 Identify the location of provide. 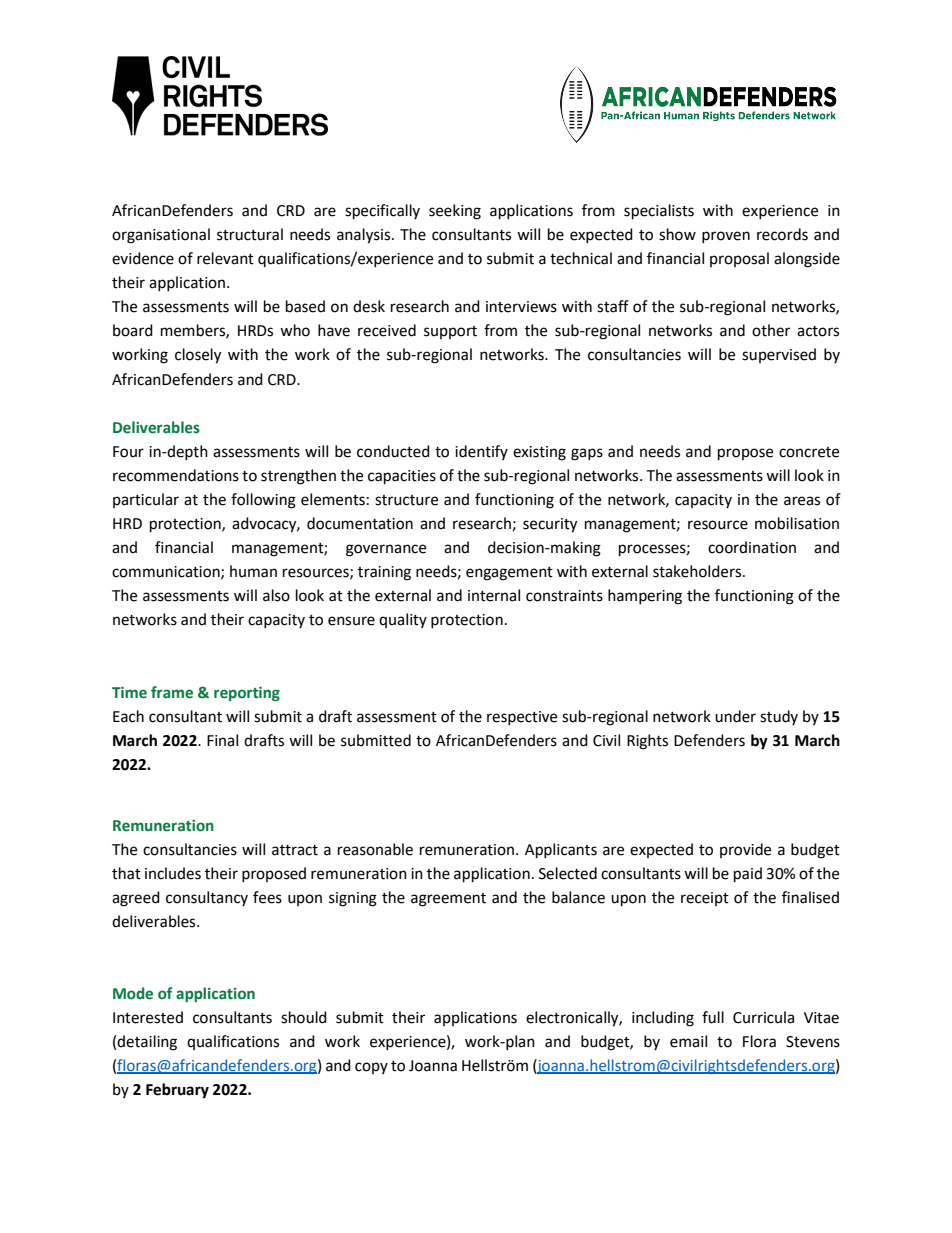
(745, 850).
